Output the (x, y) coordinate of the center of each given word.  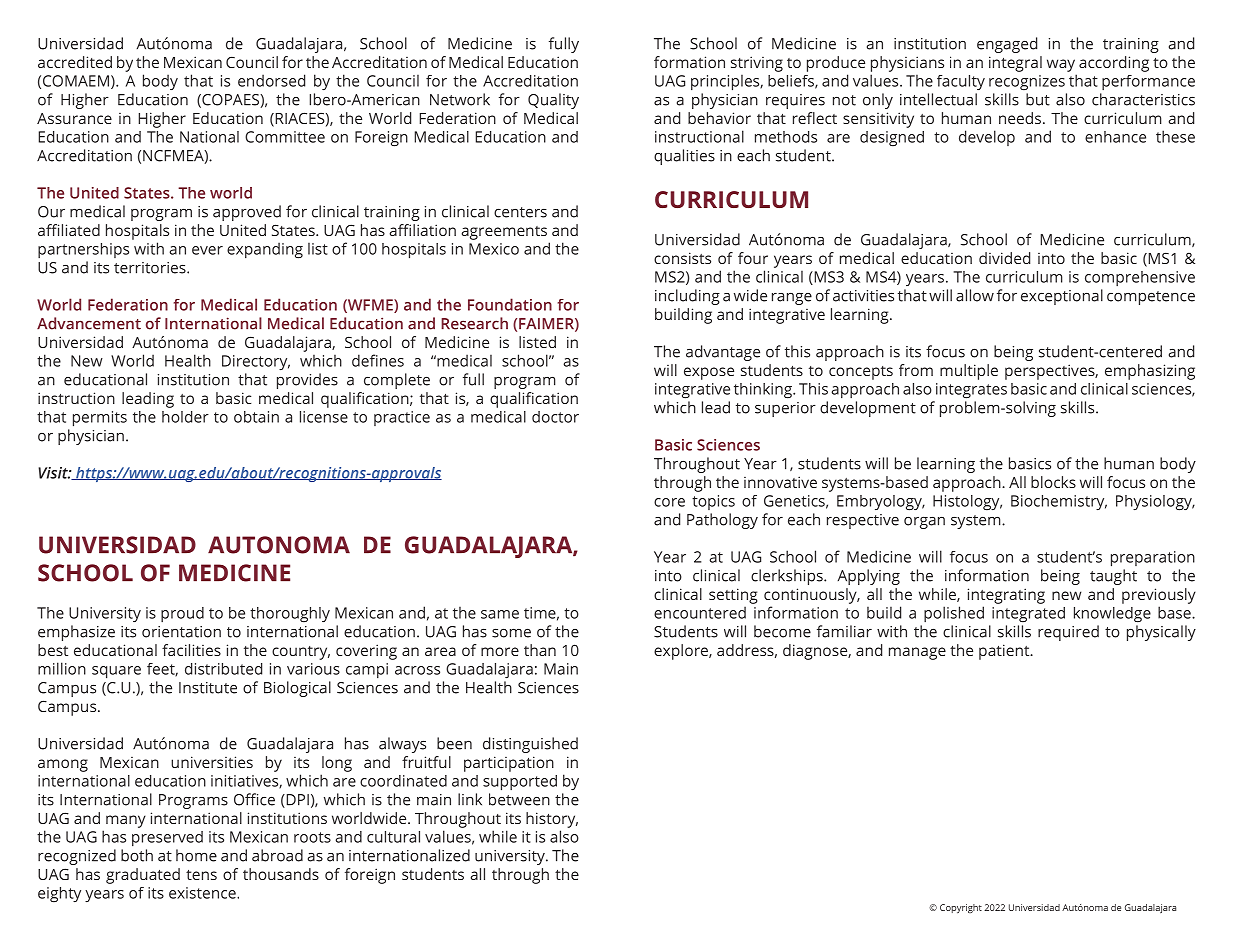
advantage (723, 353)
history (552, 820)
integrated (1028, 614)
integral (1015, 64)
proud (182, 614)
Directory (256, 362)
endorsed (271, 80)
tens (201, 875)
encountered (700, 612)
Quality (553, 101)
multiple (969, 372)
